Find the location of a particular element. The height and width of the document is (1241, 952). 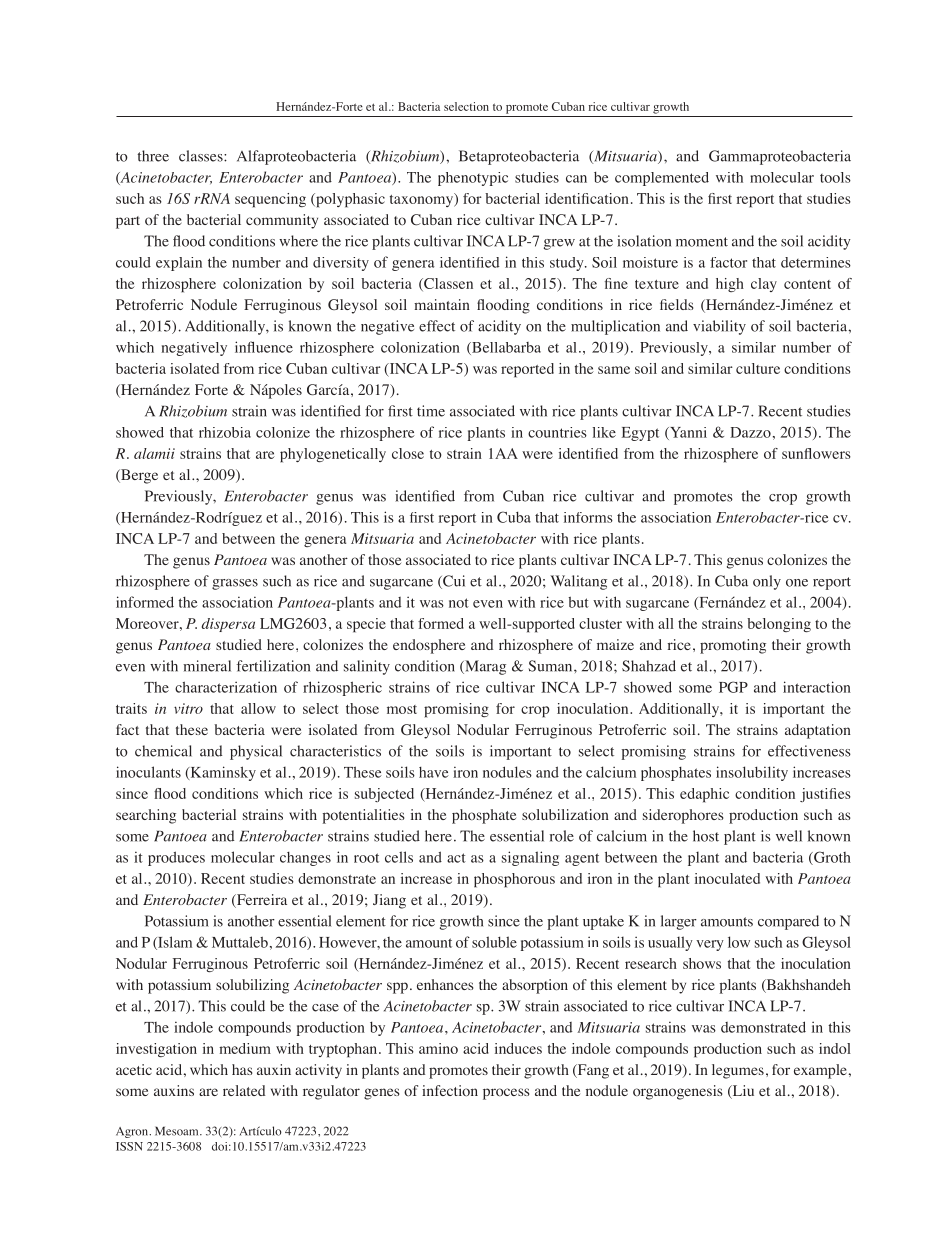

time is located at coordinates (431, 411).
